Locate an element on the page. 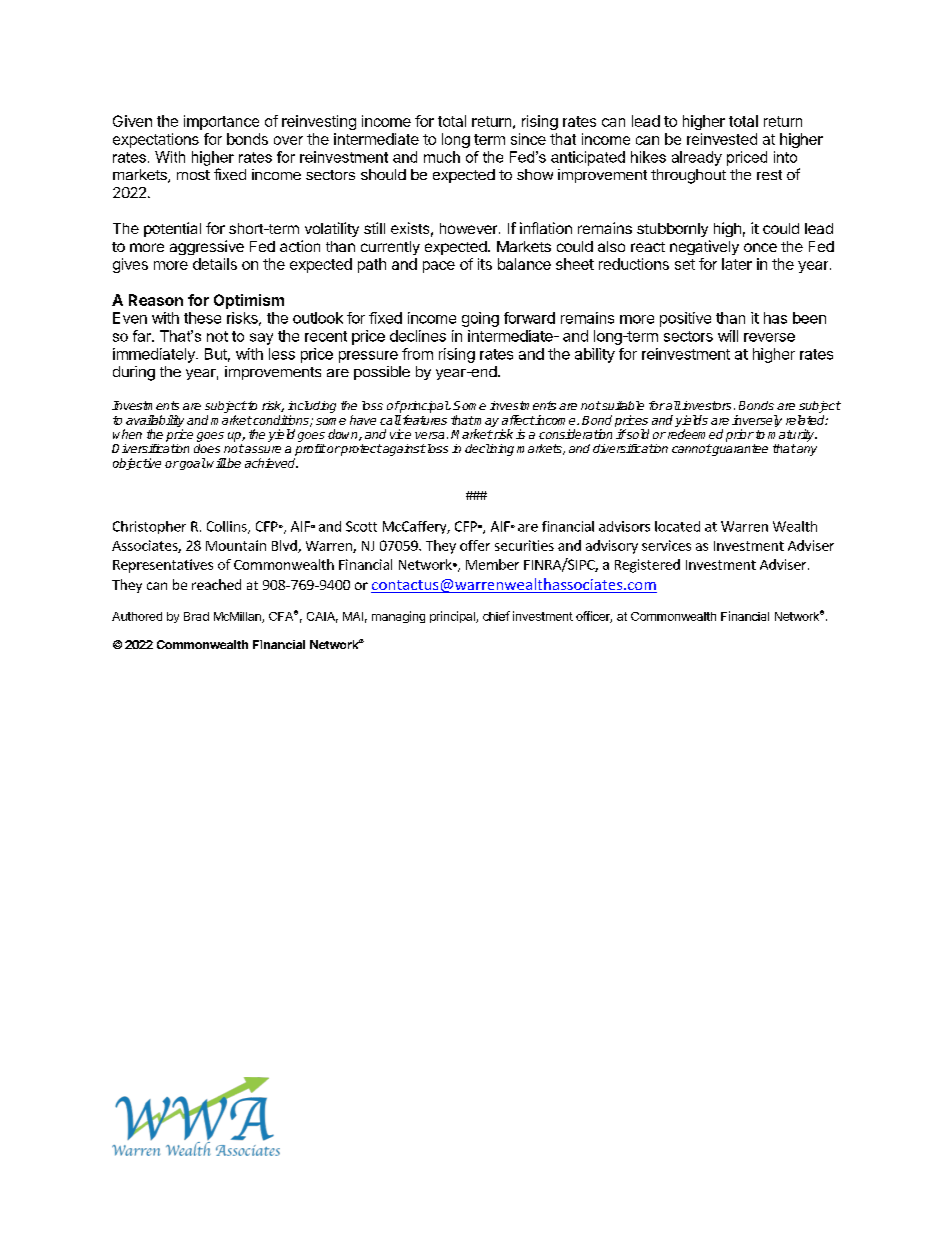  reinvested is located at coordinates (722, 139).
